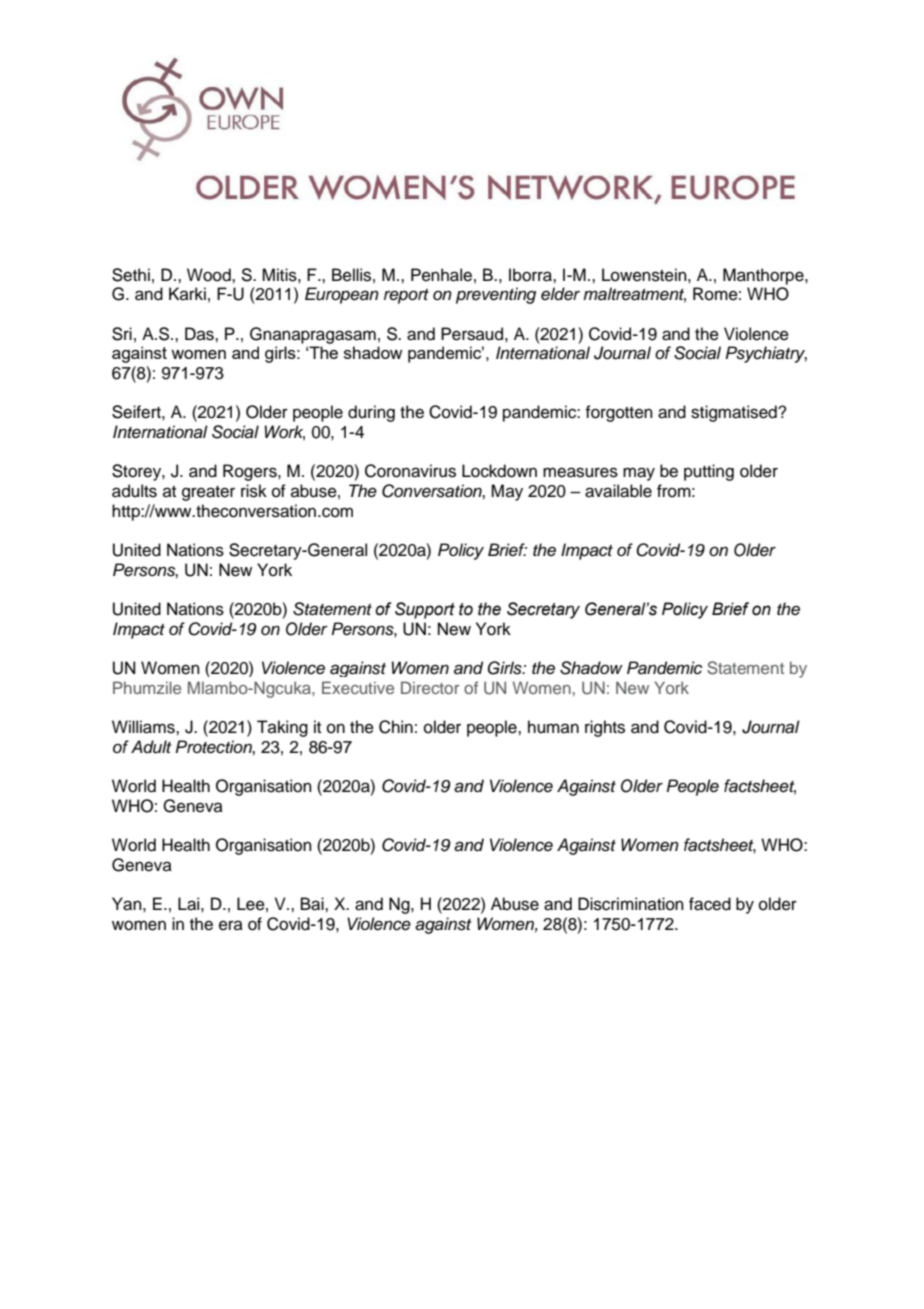  Describe the element at coordinates (208, 493) in the image. I see `greater` at that location.
